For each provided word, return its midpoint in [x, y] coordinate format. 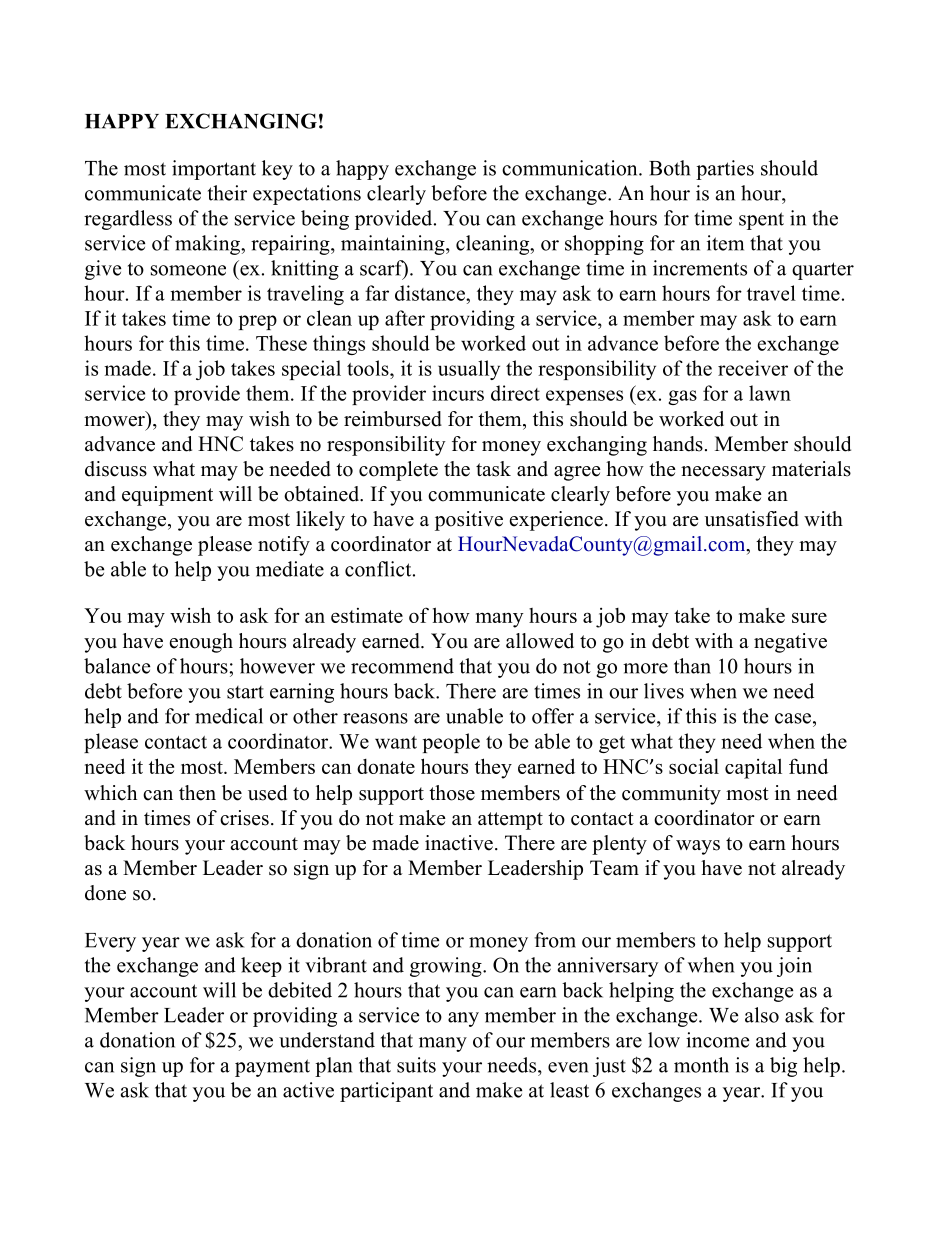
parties [725, 170]
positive [469, 521]
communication [571, 168]
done [105, 893]
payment [272, 1068]
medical [229, 716]
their [227, 193]
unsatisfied [751, 519]
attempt [510, 821]
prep [258, 322]
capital [753, 768]
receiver [753, 368]
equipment [167, 496]
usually [469, 370]
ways [698, 847]
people [451, 743]
